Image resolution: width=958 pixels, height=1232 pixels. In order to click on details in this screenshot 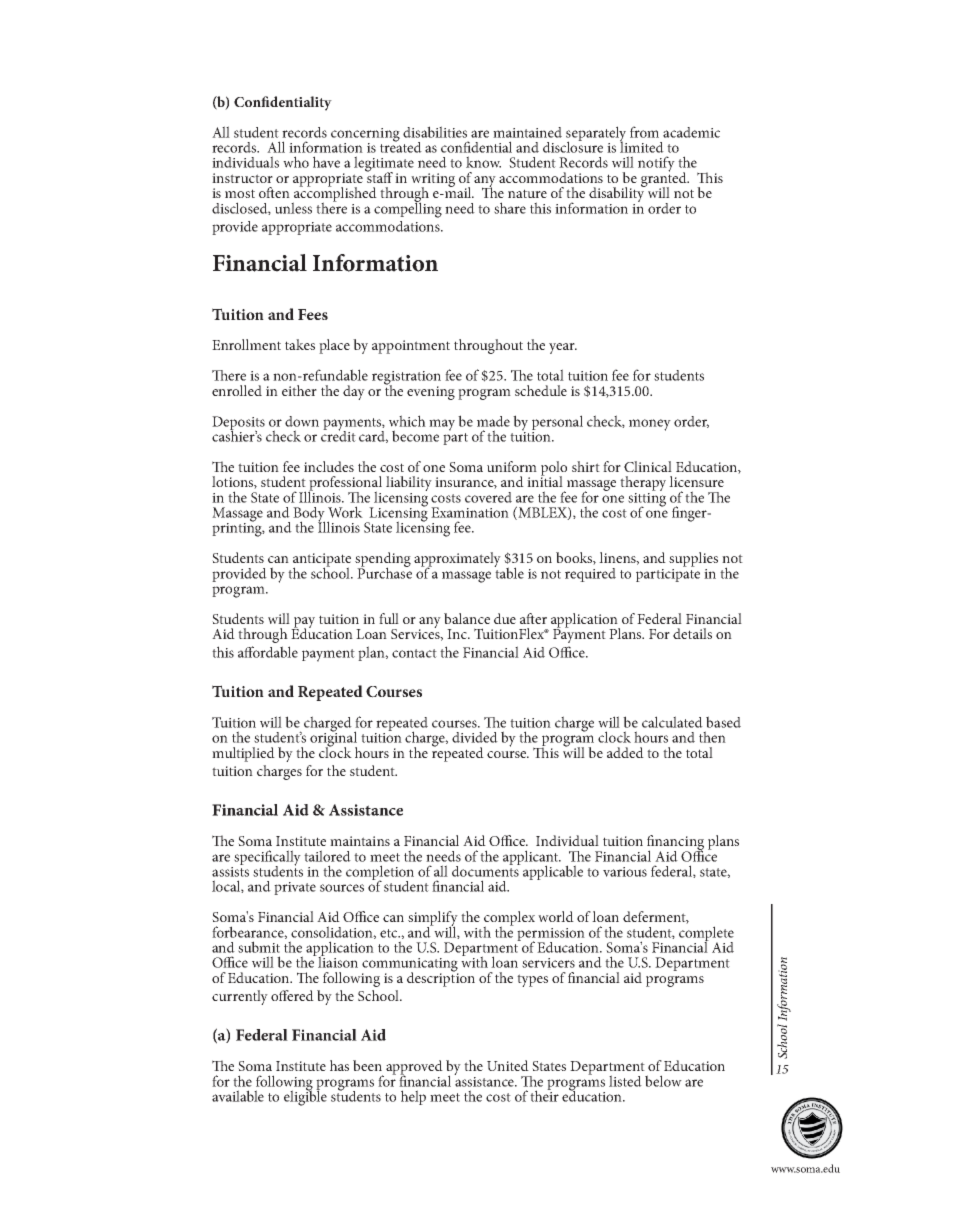, I will do `click(692, 633)`.
